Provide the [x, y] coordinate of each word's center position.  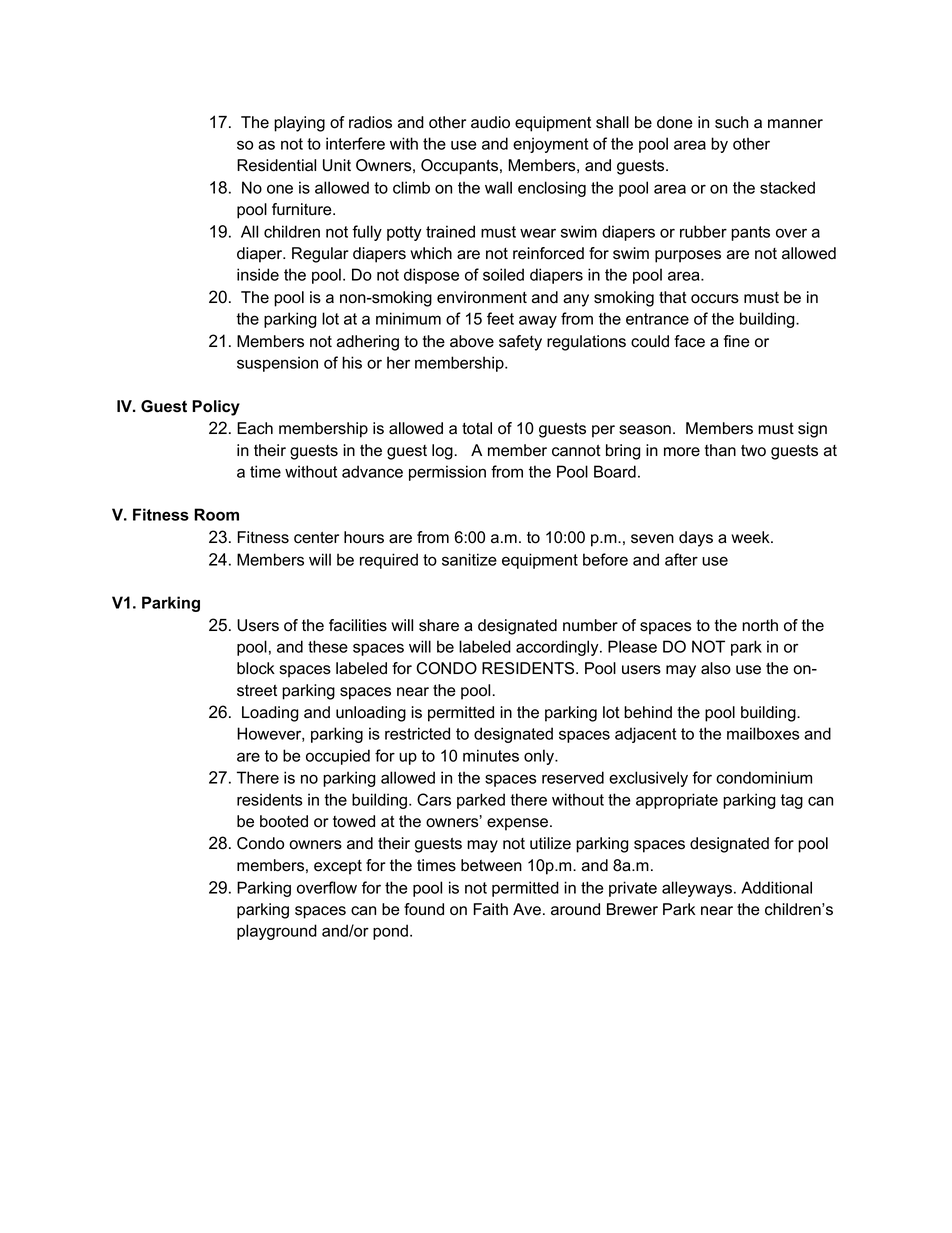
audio [490, 122]
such [731, 122]
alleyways [697, 889]
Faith [490, 909]
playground [277, 932]
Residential [276, 165]
